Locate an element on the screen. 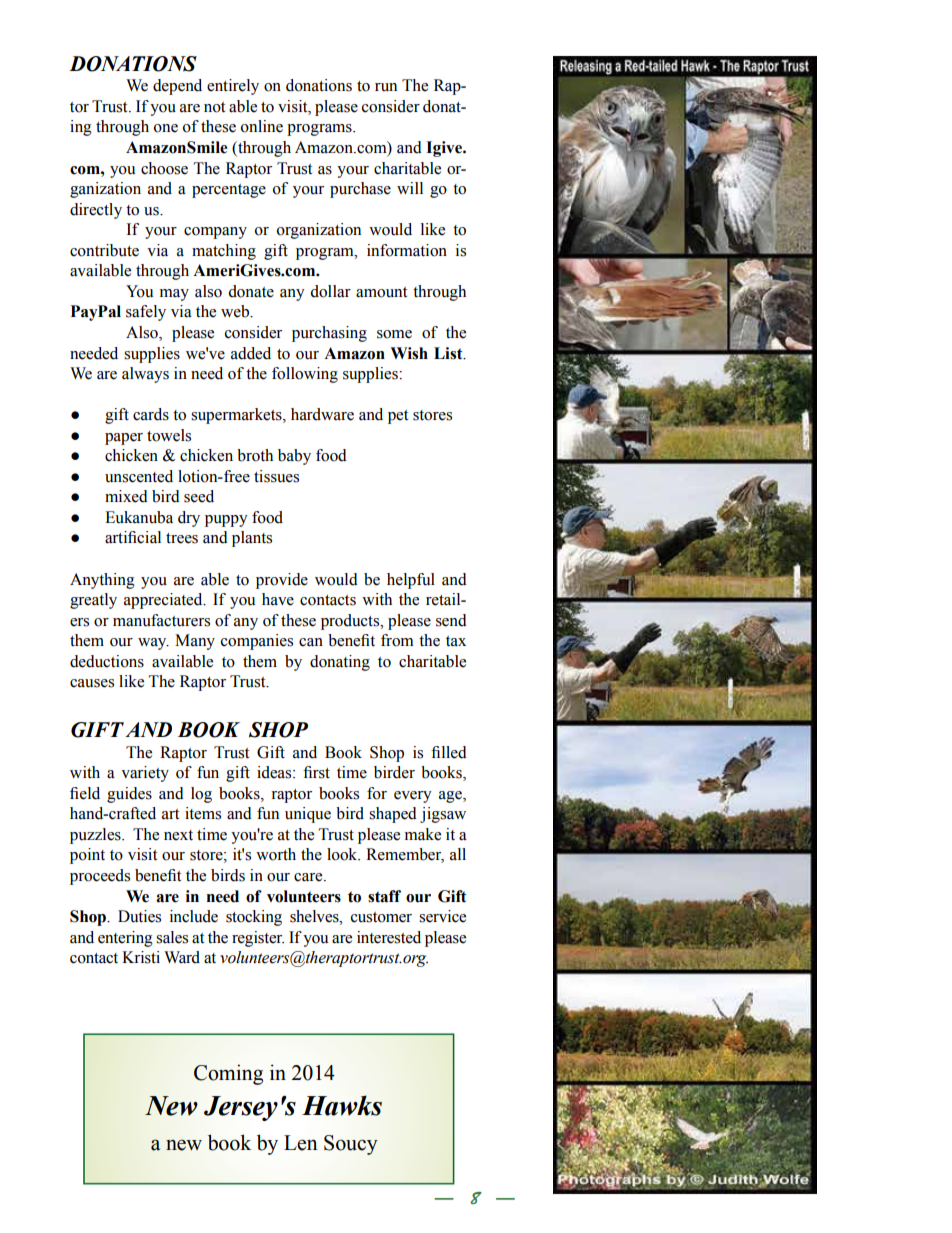  from is located at coordinates (397, 640).
